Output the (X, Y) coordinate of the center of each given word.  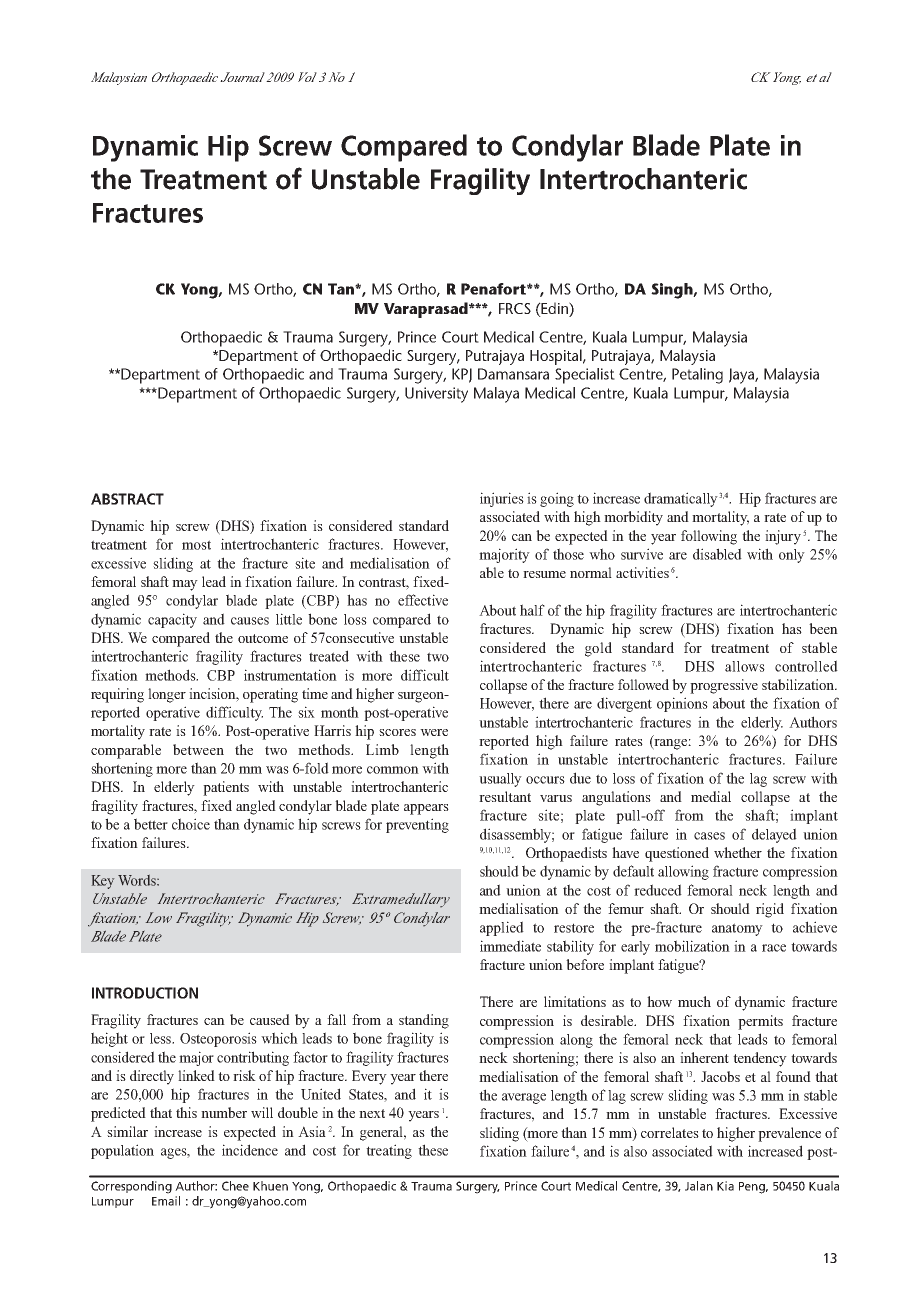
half (532, 610)
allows (745, 666)
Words (138, 880)
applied (502, 928)
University (436, 395)
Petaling (697, 376)
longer (167, 695)
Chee (235, 1186)
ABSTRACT (127, 499)
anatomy (737, 929)
